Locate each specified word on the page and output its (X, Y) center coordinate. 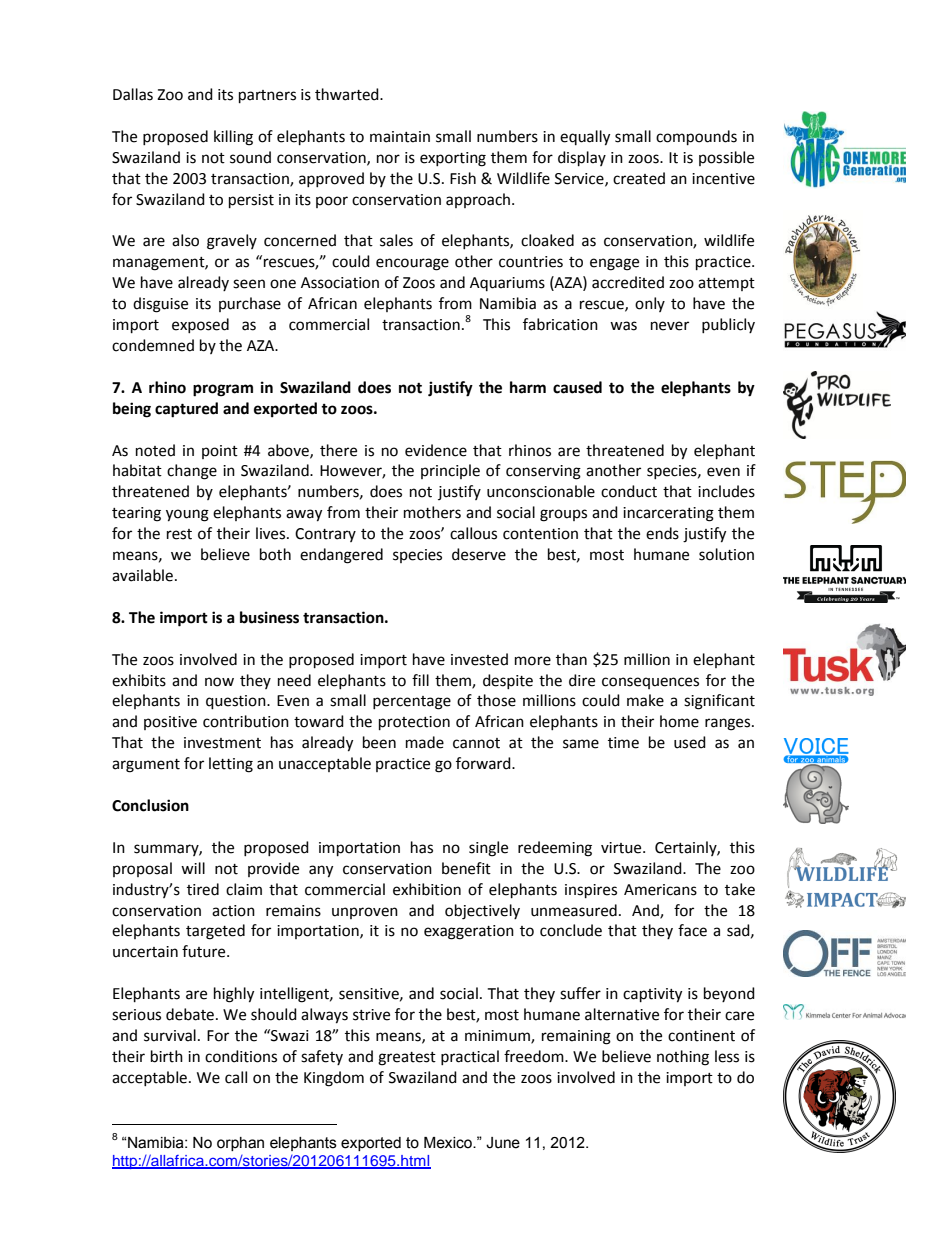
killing (233, 138)
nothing (683, 1058)
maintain (400, 137)
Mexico (449, 1143)
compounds (696, 138)
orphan (240, 1144)
